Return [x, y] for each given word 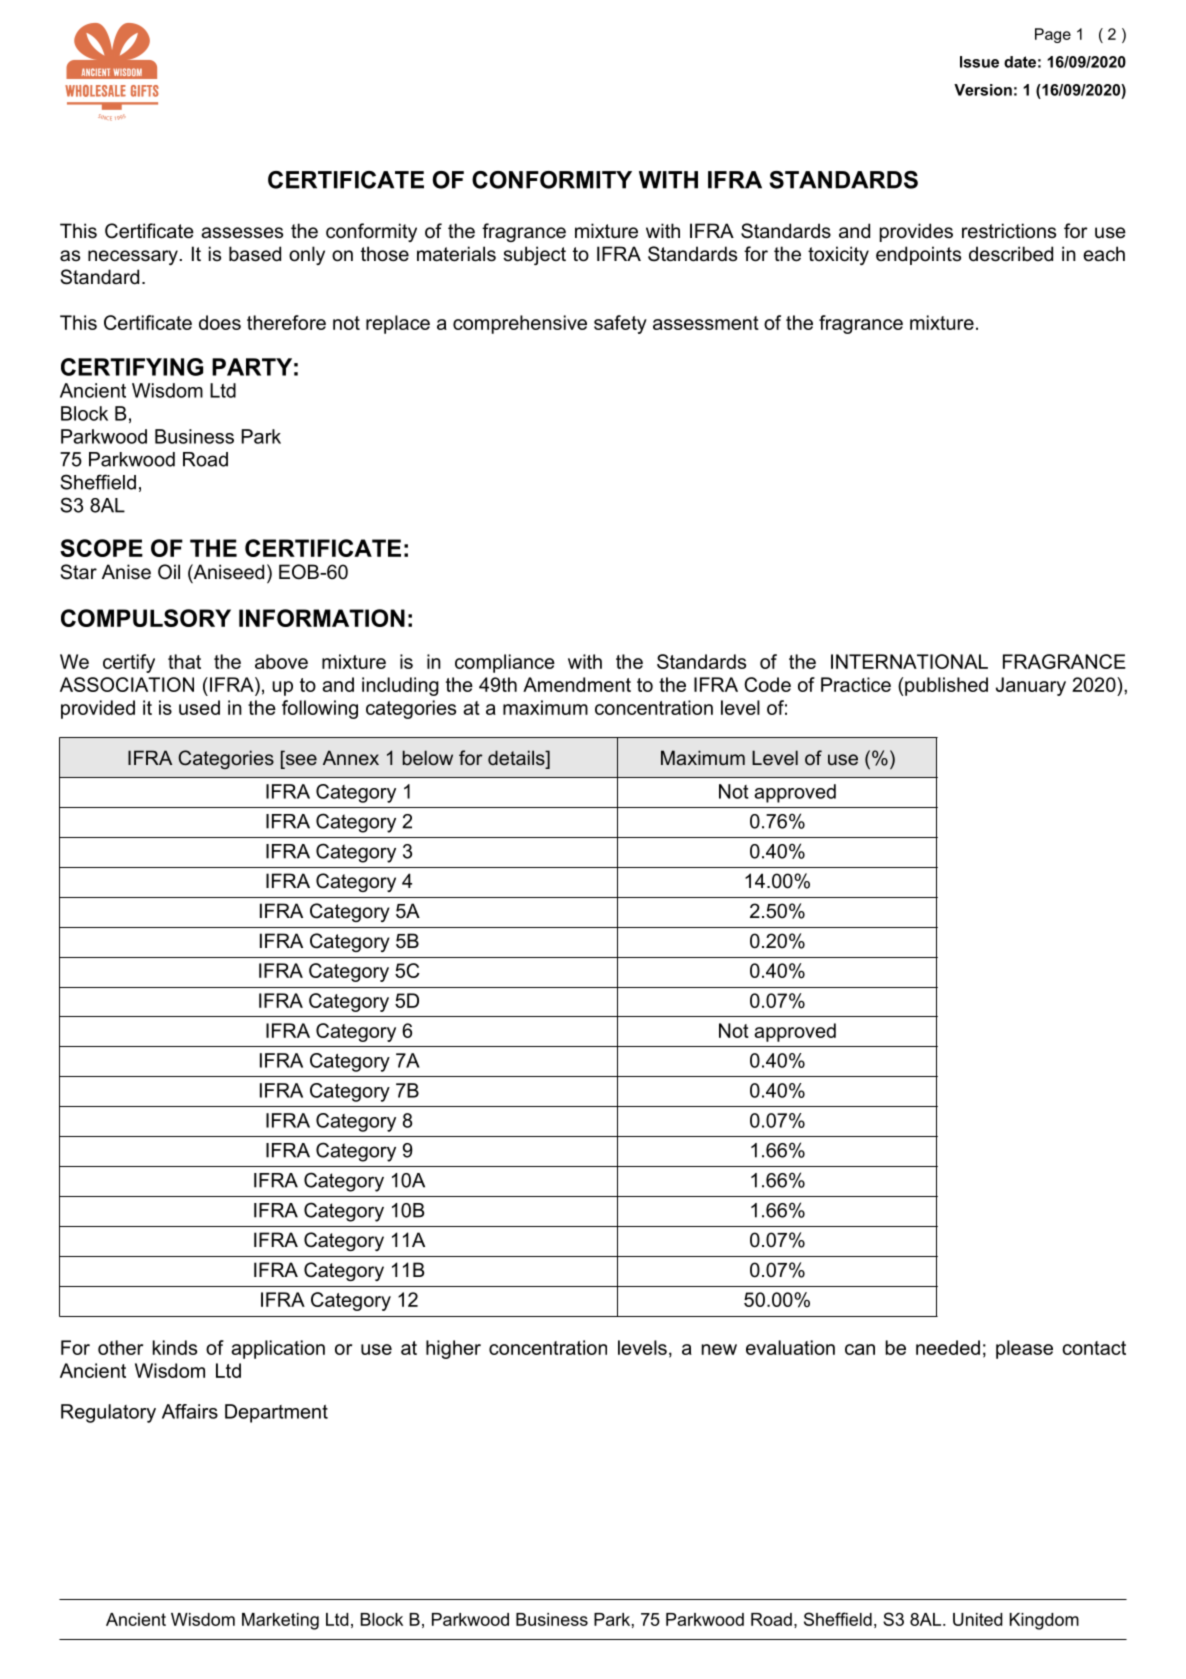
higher [453, 1349]
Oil [169, 572]
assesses [242, 233]
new [719, 1349]
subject [534, 255]
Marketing [280, 1621]
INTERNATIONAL [909, 661]
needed [948, 1347]
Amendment [577, 684]
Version [983, 90]
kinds [175, 1347]
